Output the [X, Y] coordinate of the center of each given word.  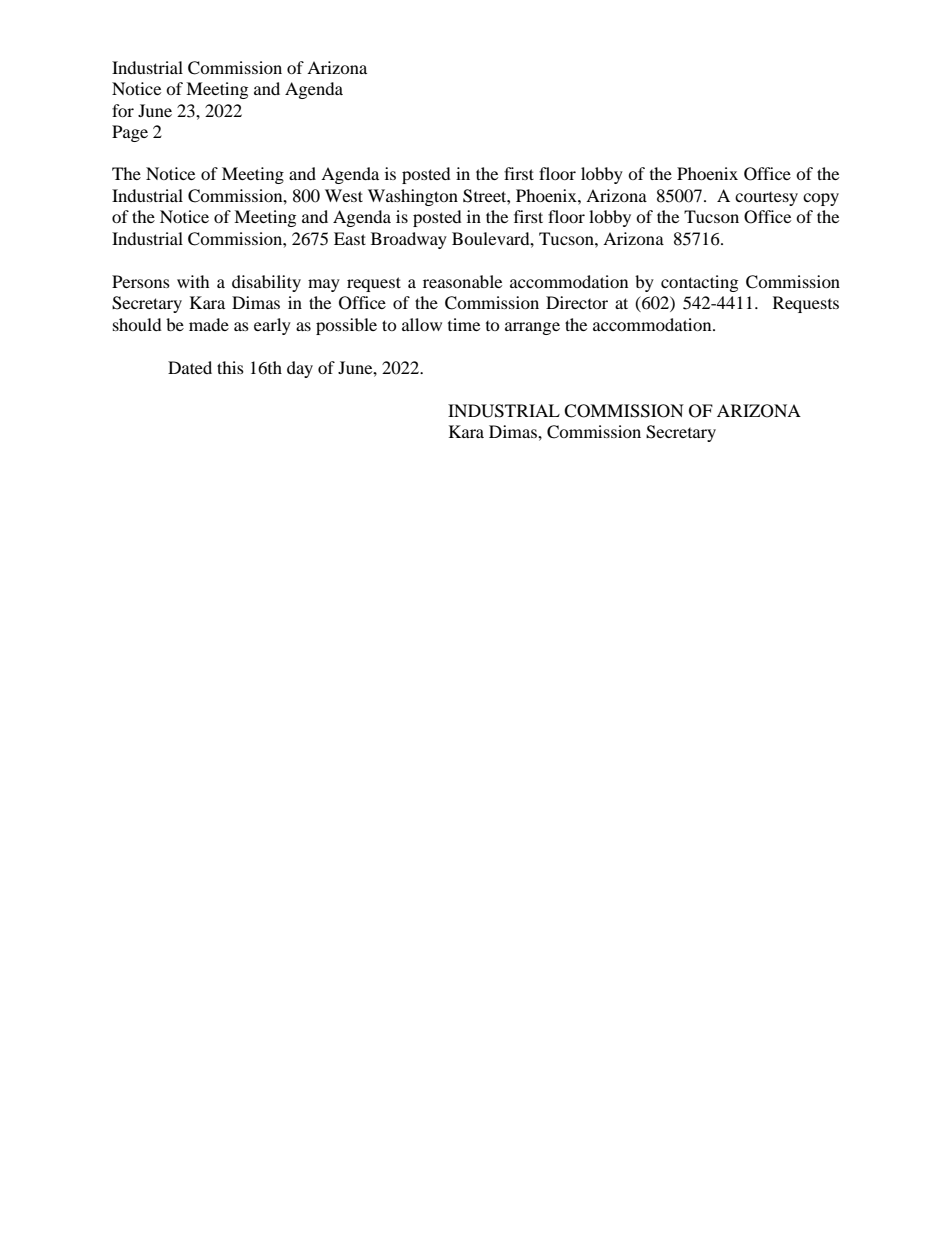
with [193, 281]
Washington [413, 197]
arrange [532, 328]
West [344, 195]
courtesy [766, 199]
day [300, 369]
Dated [190, 367]
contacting [699, 283]
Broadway [409, 240]
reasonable [462, 281]
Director [577, 302]
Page [130, 133]
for [123, 110]
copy [821, 199]
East [350, 238]
